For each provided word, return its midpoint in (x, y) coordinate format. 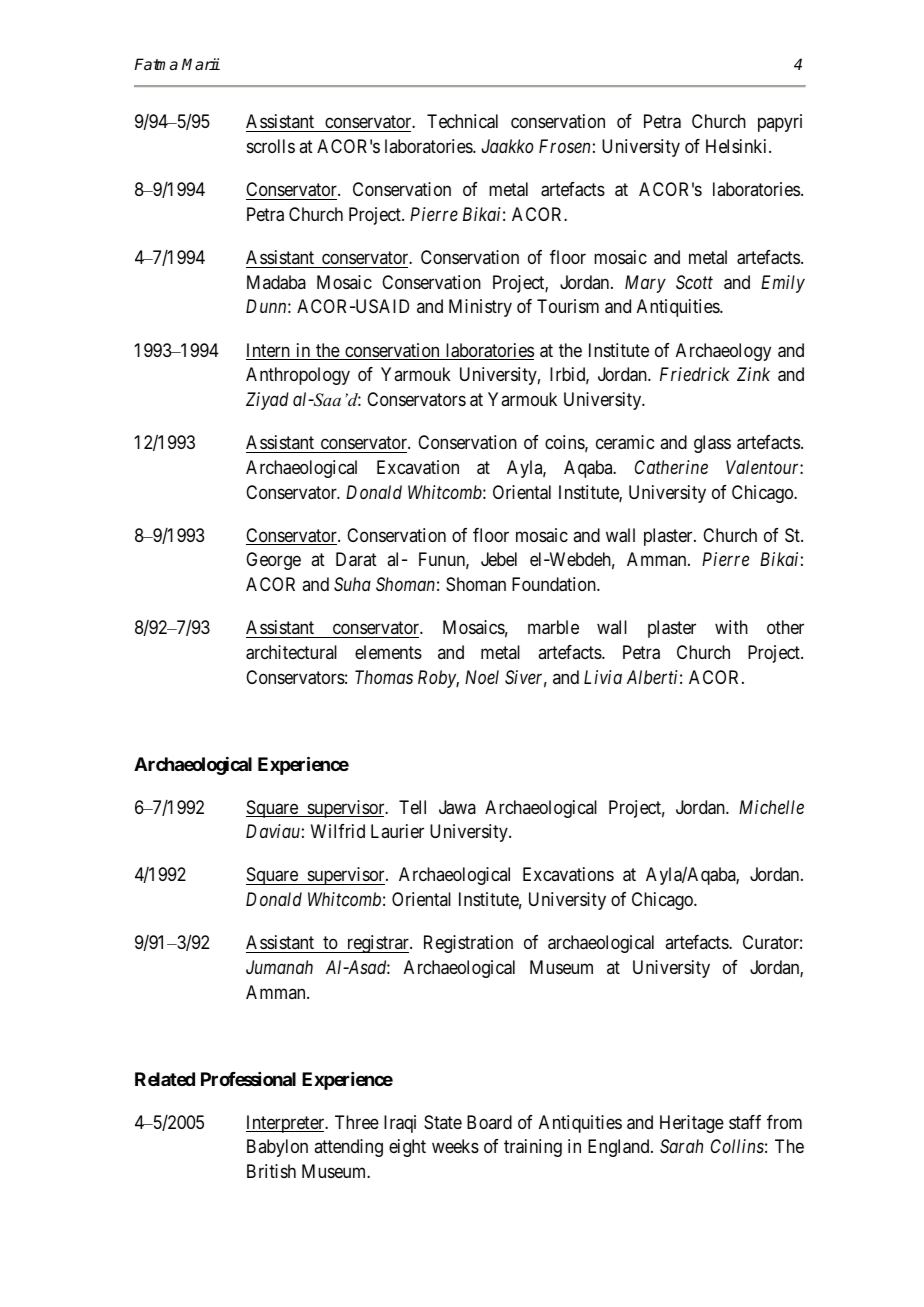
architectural (291, 652)
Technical (462, 121)
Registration (468, 944)
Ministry (480, 308)
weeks (455, 1146)
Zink (753, 374)
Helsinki (738, 146)
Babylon (277, 1148)
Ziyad (267, 401)
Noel (482, 677)
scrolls (271, 146)
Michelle (771, 807)
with (731, 627)
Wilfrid (338, 831)
